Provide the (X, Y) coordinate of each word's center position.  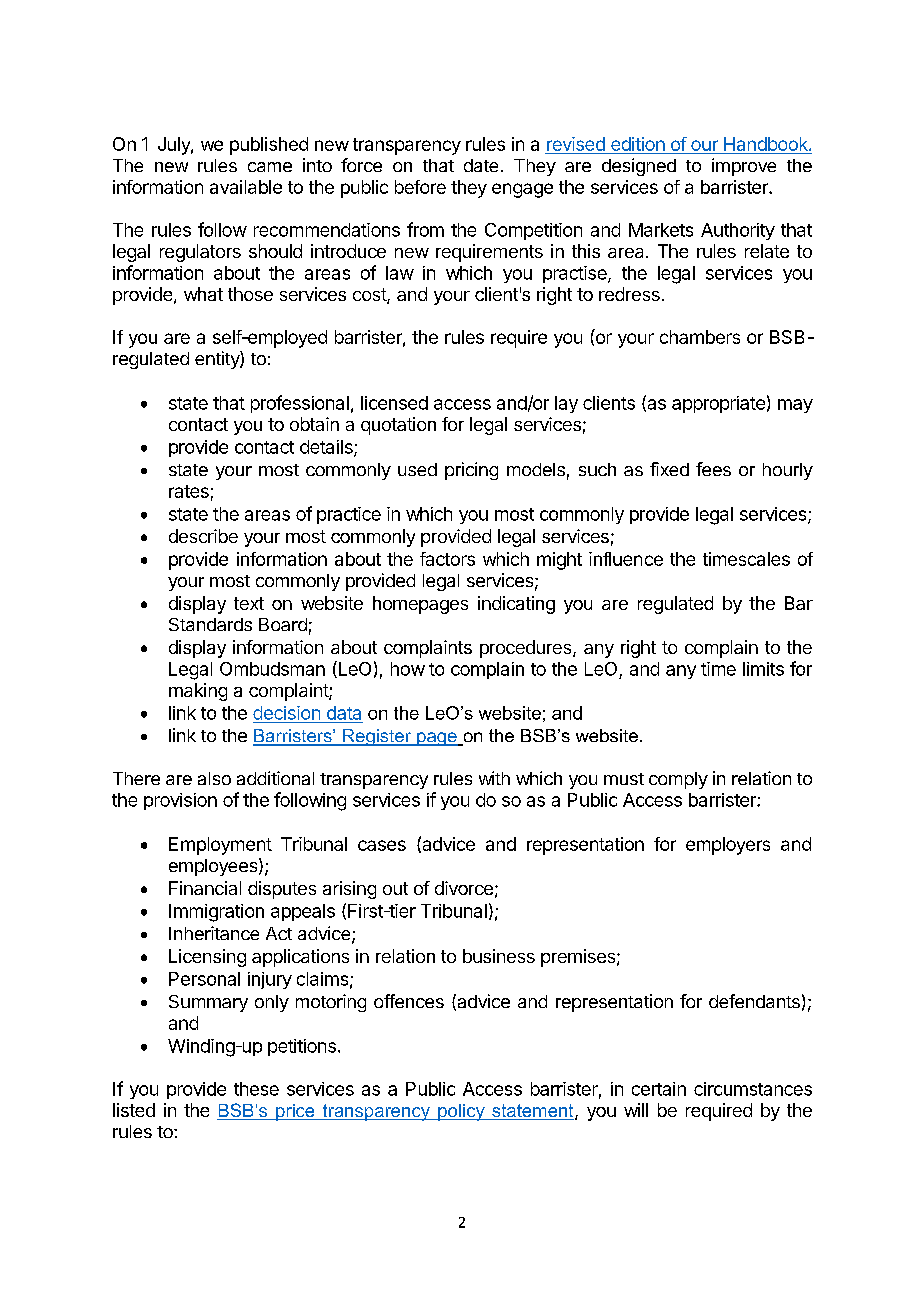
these (256, 1089)
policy (461, 1112)
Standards (210, 624)
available (246, 187)
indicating (516, 605)
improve (744, 167)
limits (763, 669)
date (481, 165)
